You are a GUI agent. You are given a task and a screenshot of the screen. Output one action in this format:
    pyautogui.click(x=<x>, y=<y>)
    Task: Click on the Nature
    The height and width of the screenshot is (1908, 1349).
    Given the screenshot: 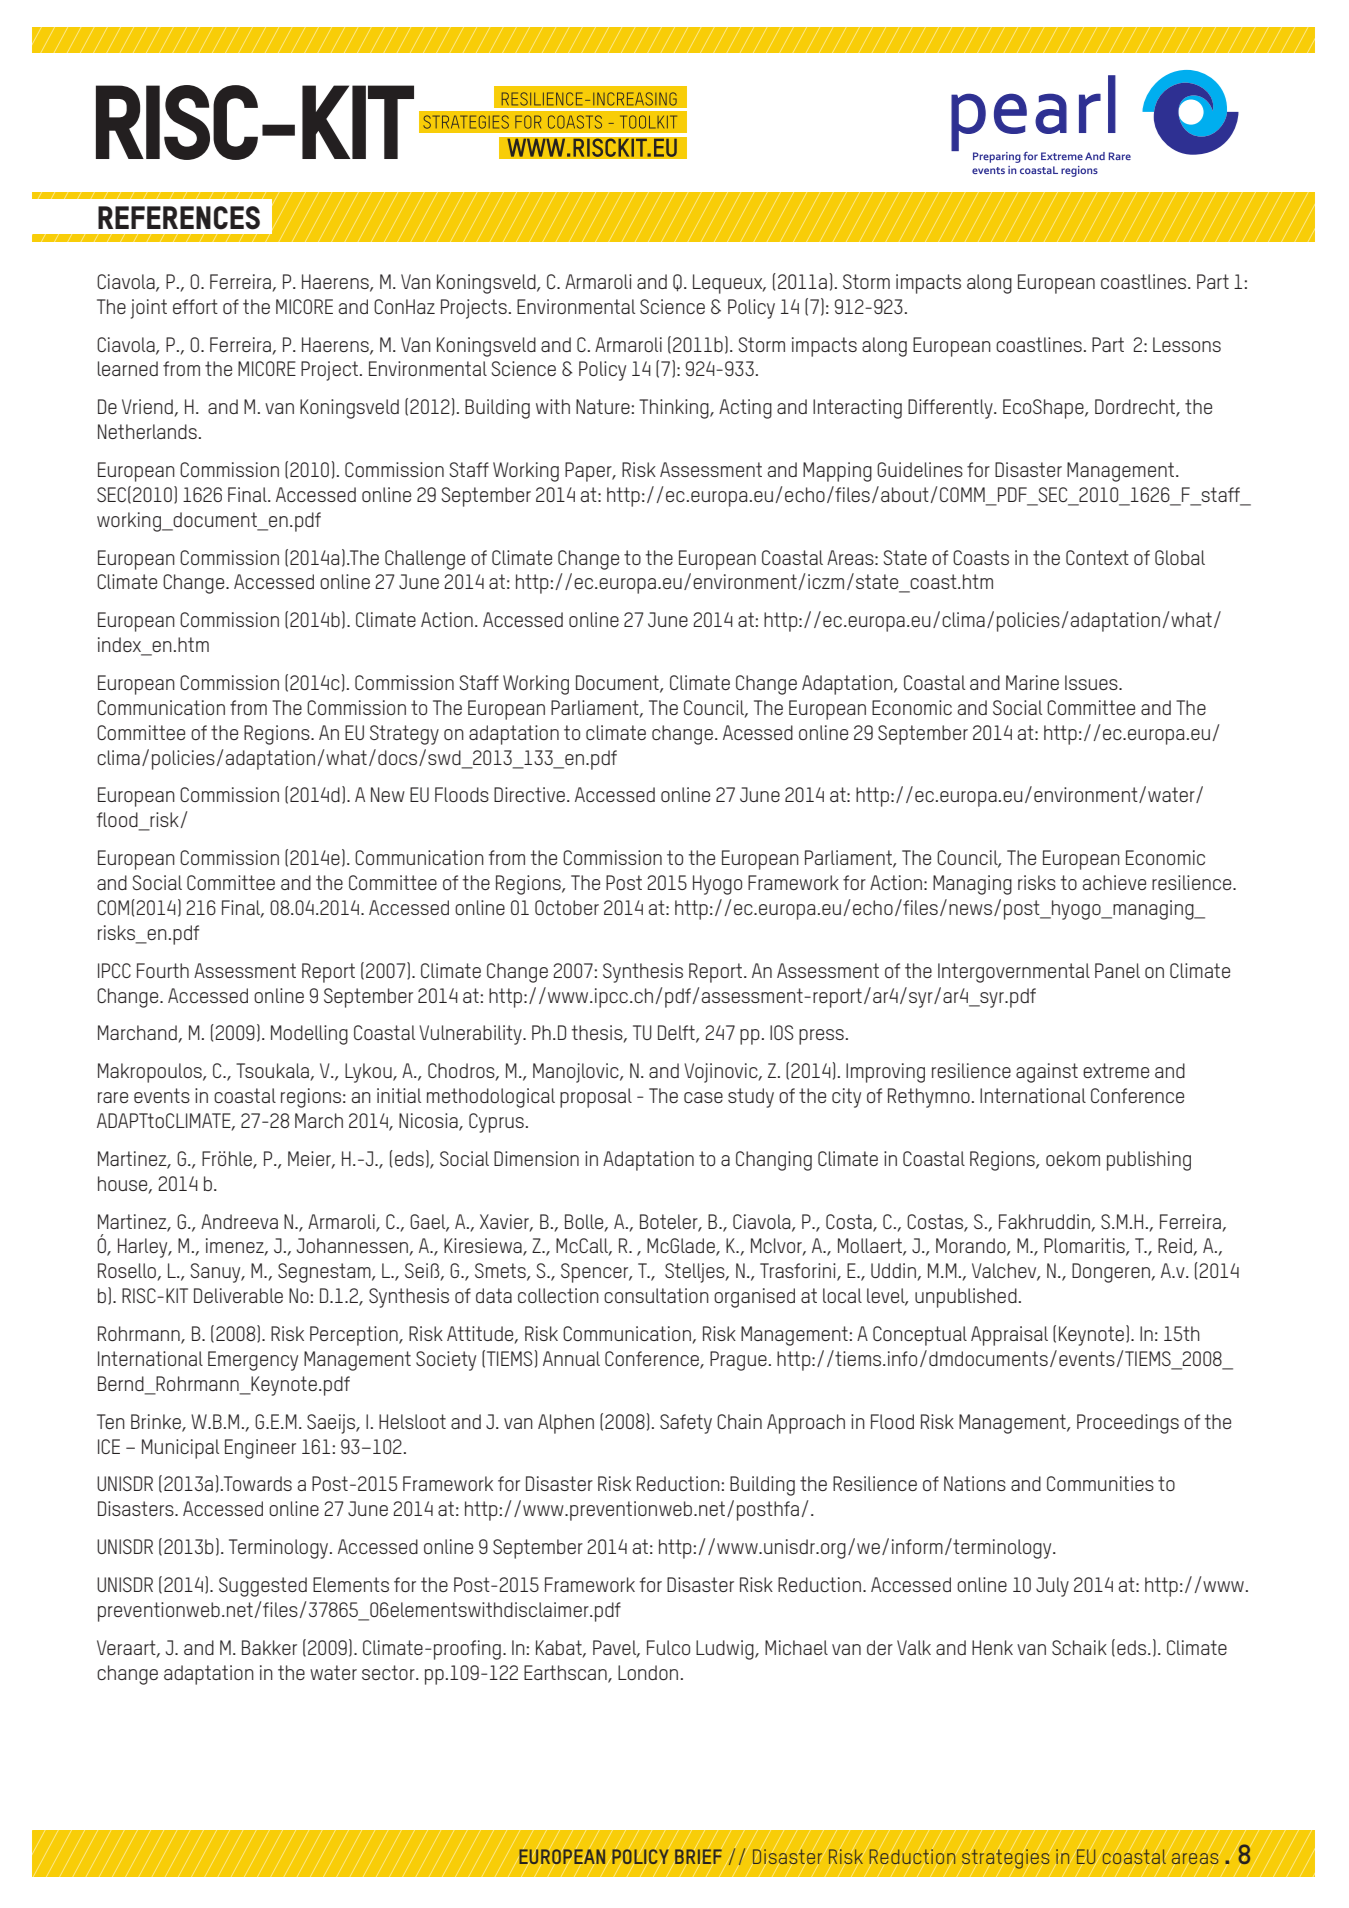 What is the action you would take?
    pyautogui.click(x=603, y=406)
